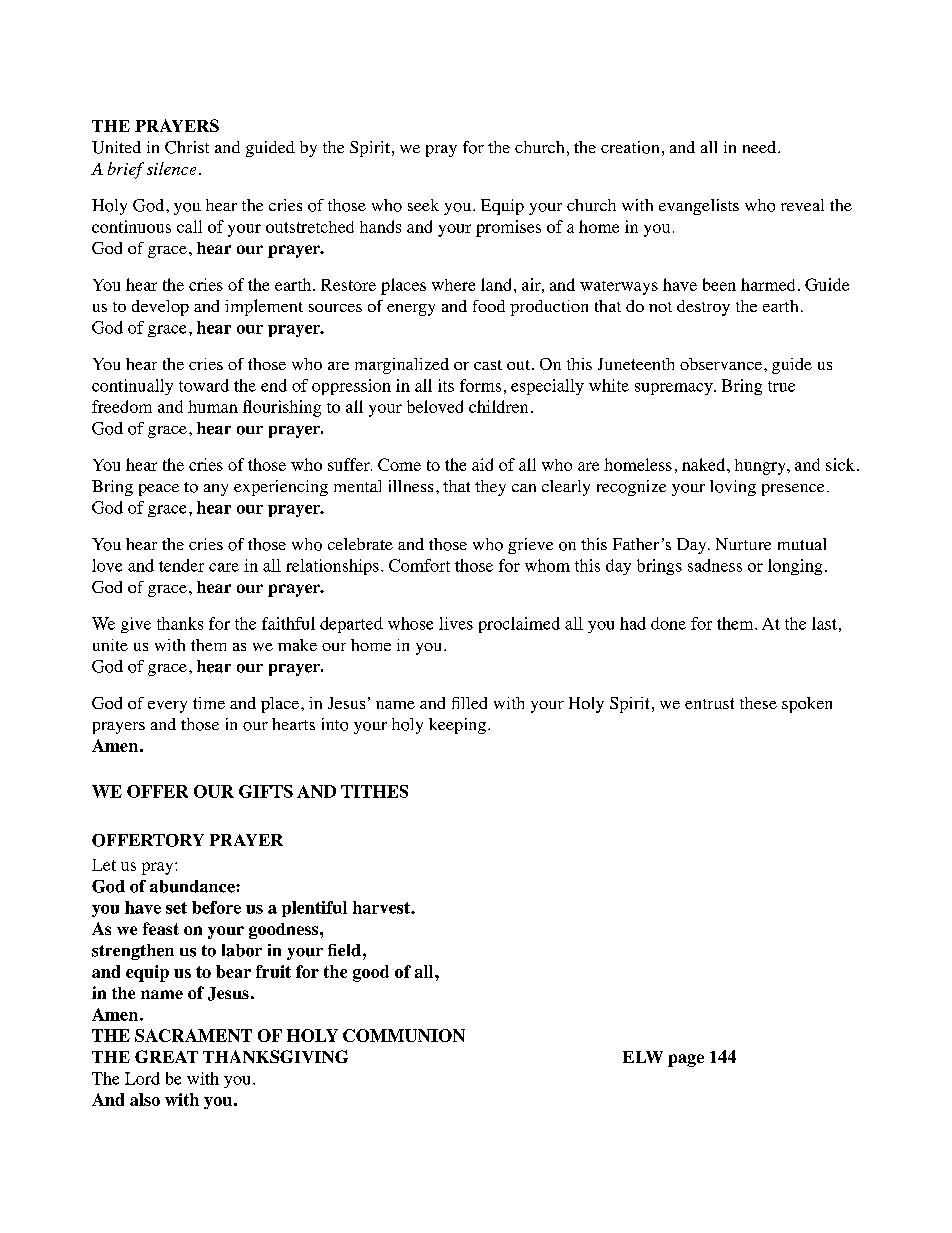 The image size is (952, 1233). Describe the element at coordinates (171, 168) in the screenshot. I see `silence` at that location.
